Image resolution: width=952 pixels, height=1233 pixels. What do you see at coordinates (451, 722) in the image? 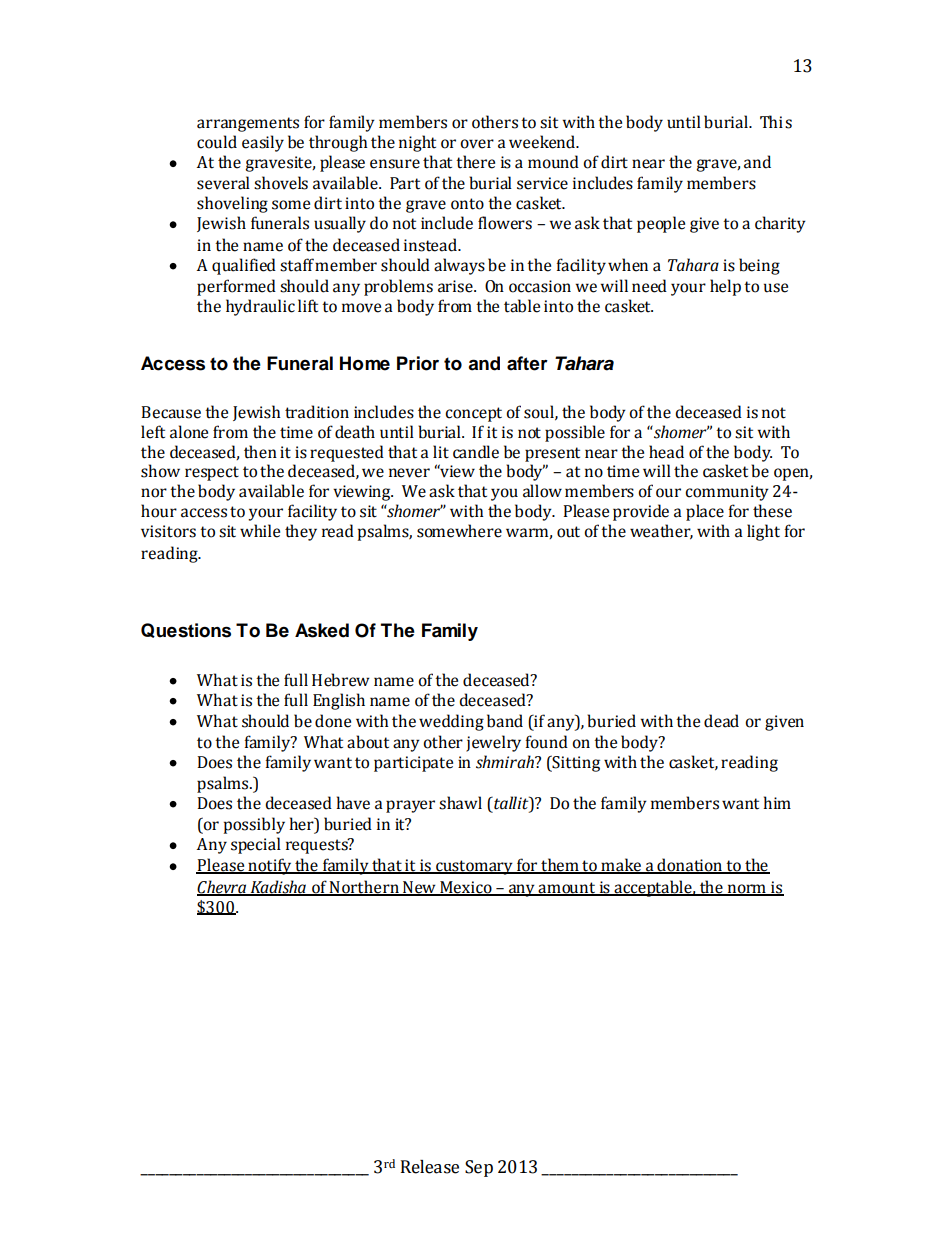
I see `wedding` at bounding box center [451, 722].
